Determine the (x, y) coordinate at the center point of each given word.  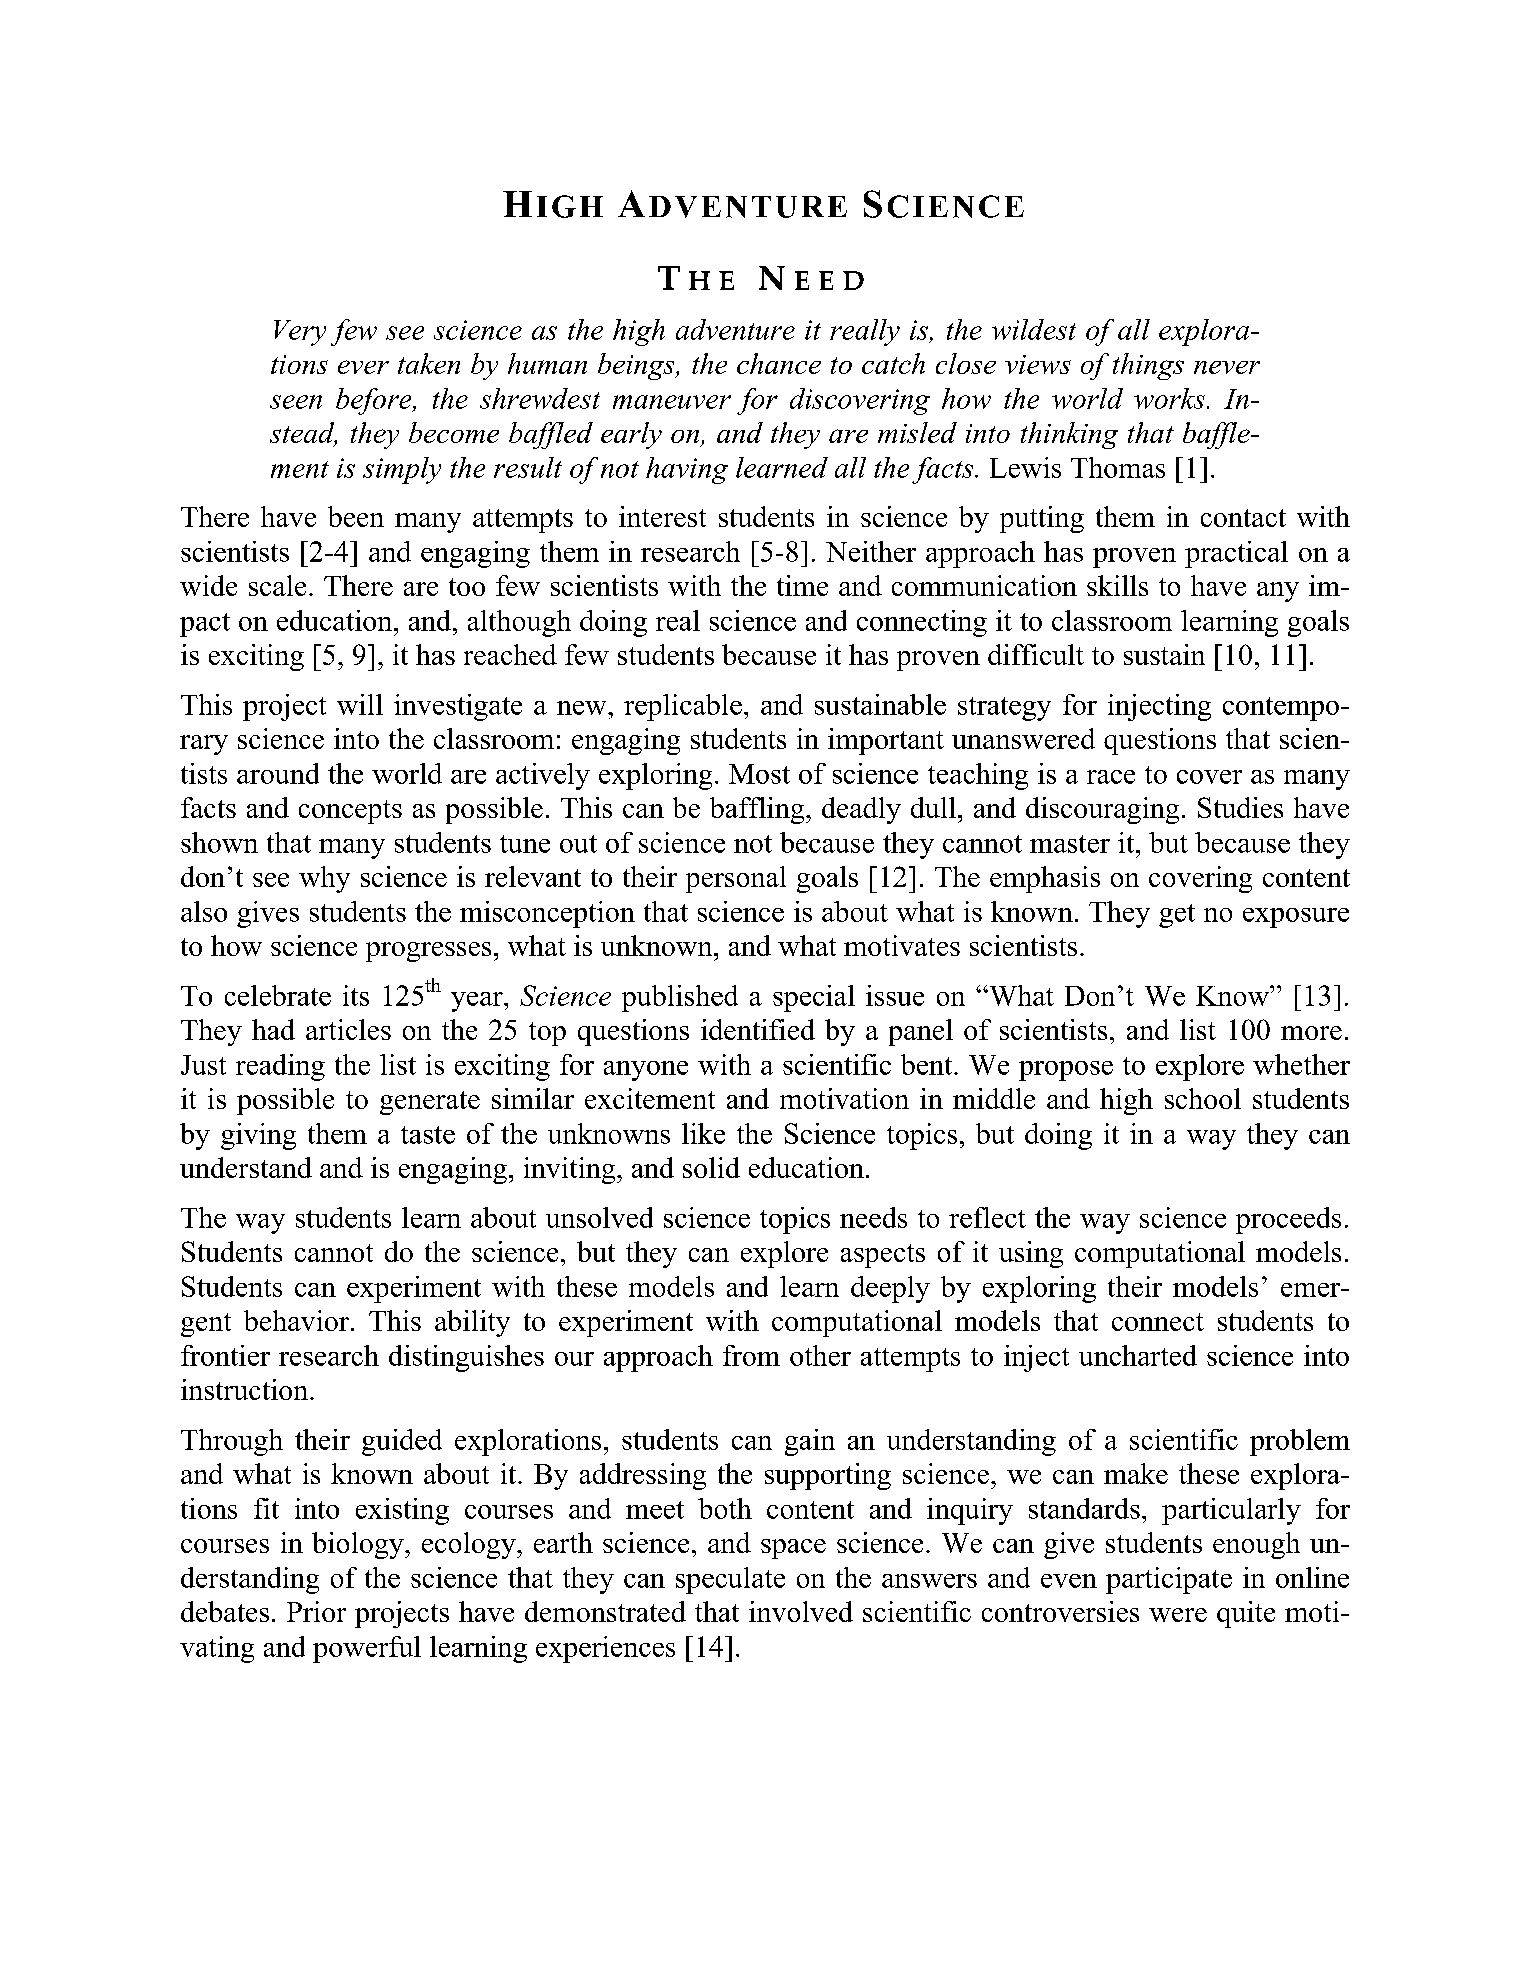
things (1148, 366)
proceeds (1288, 1220)
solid (711, 1167)
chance (779, 363)
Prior (316, 1611)
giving (258, 1136)
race (1111, 777)
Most (759, 774)
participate (1169, 1580)
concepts (350, 812)
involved (801, 1611)
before (375, 401)
